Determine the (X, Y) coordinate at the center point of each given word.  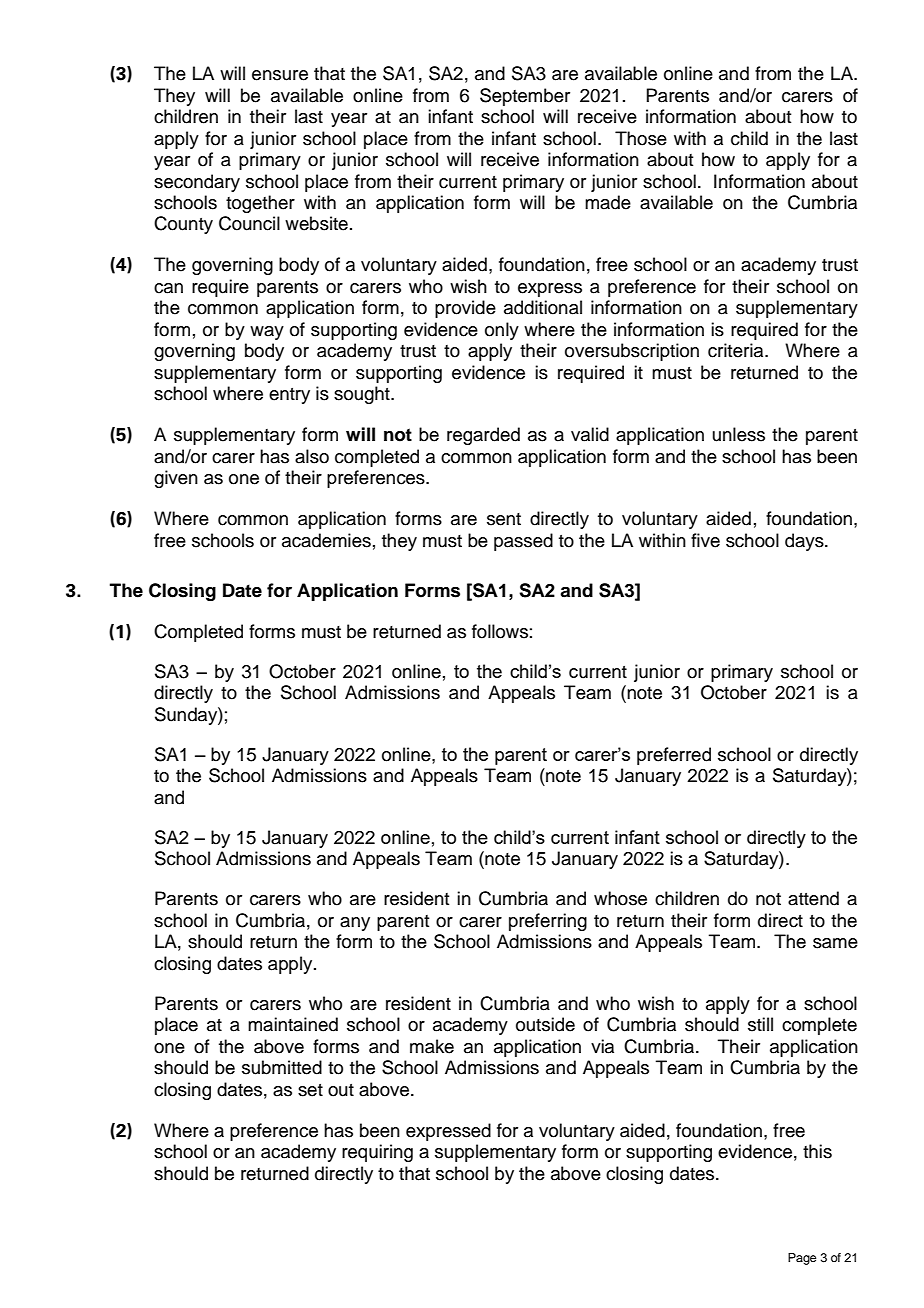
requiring (377, 1153)
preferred (674, 756)
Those (641, 138)
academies (326, 540)
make (432, 1046)
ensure (280, 75)
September (525, 97)
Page (802, 1259)
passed (523, 542)
